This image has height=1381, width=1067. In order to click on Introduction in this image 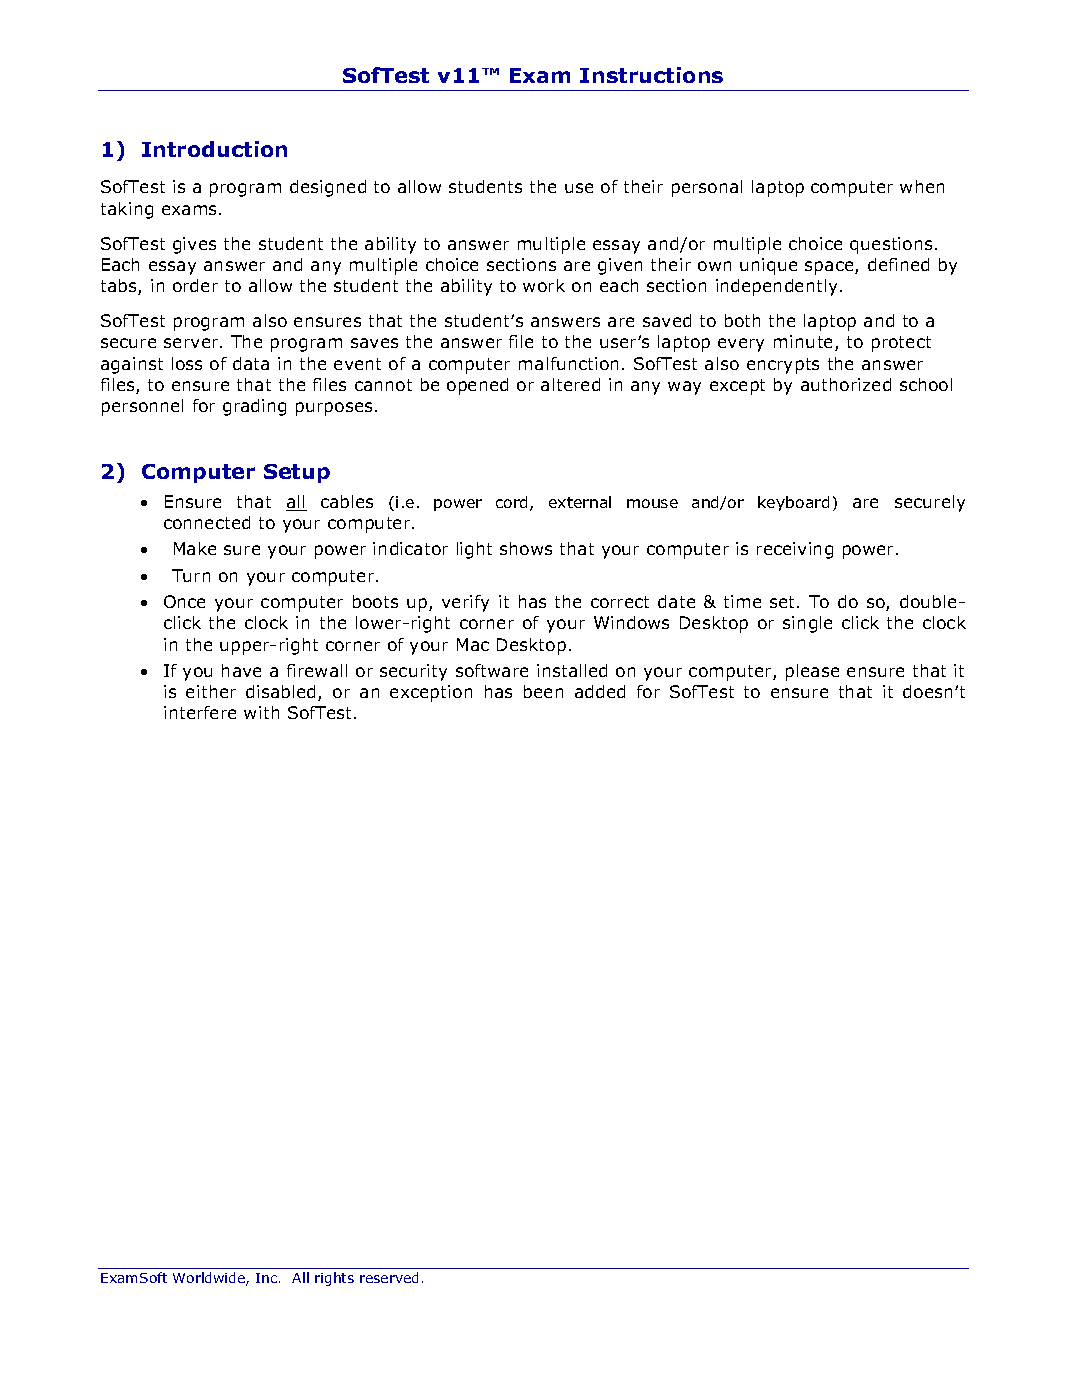, I will do `click(214, 149)`.
